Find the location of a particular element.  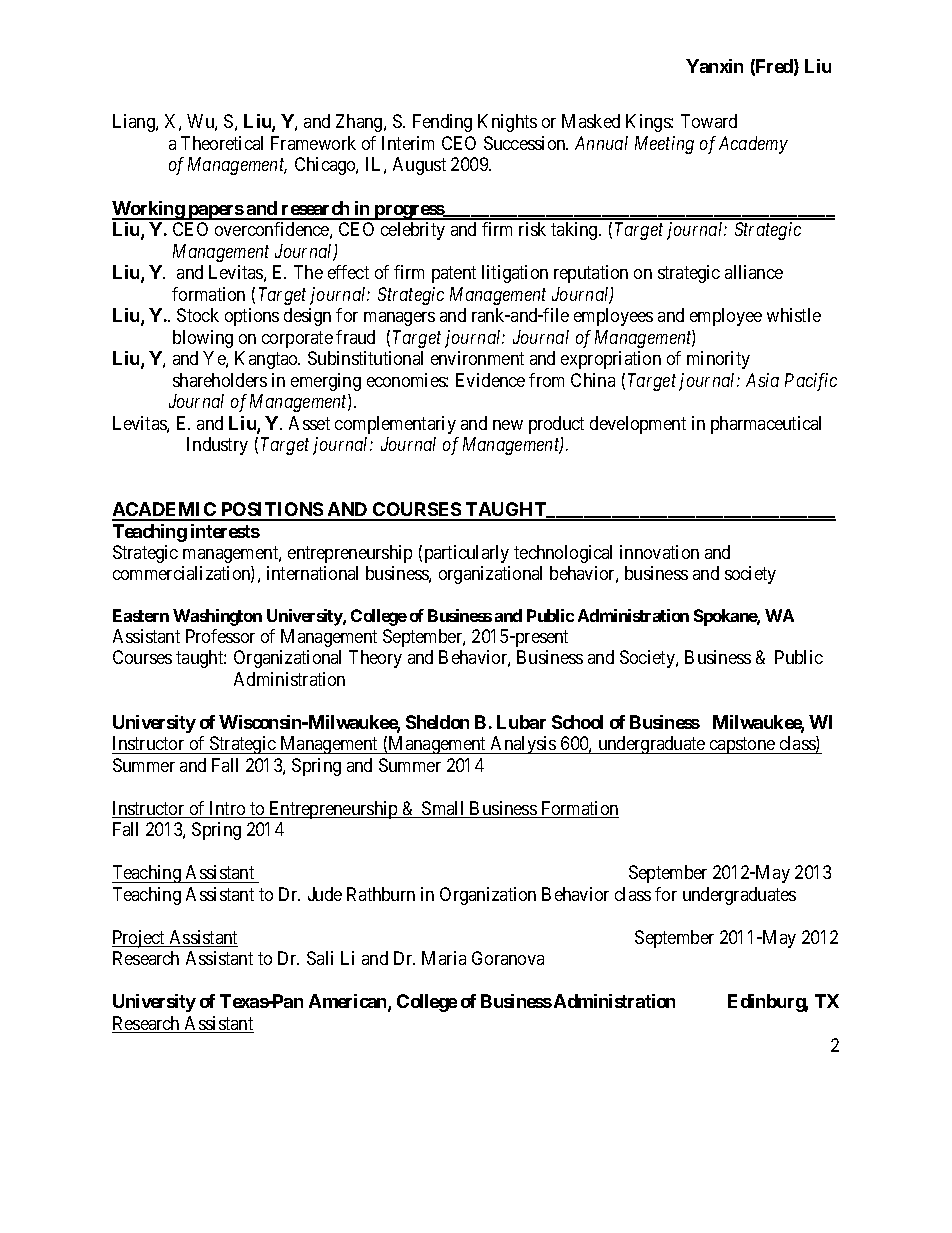

interests is located at coordinates (225, 531).
